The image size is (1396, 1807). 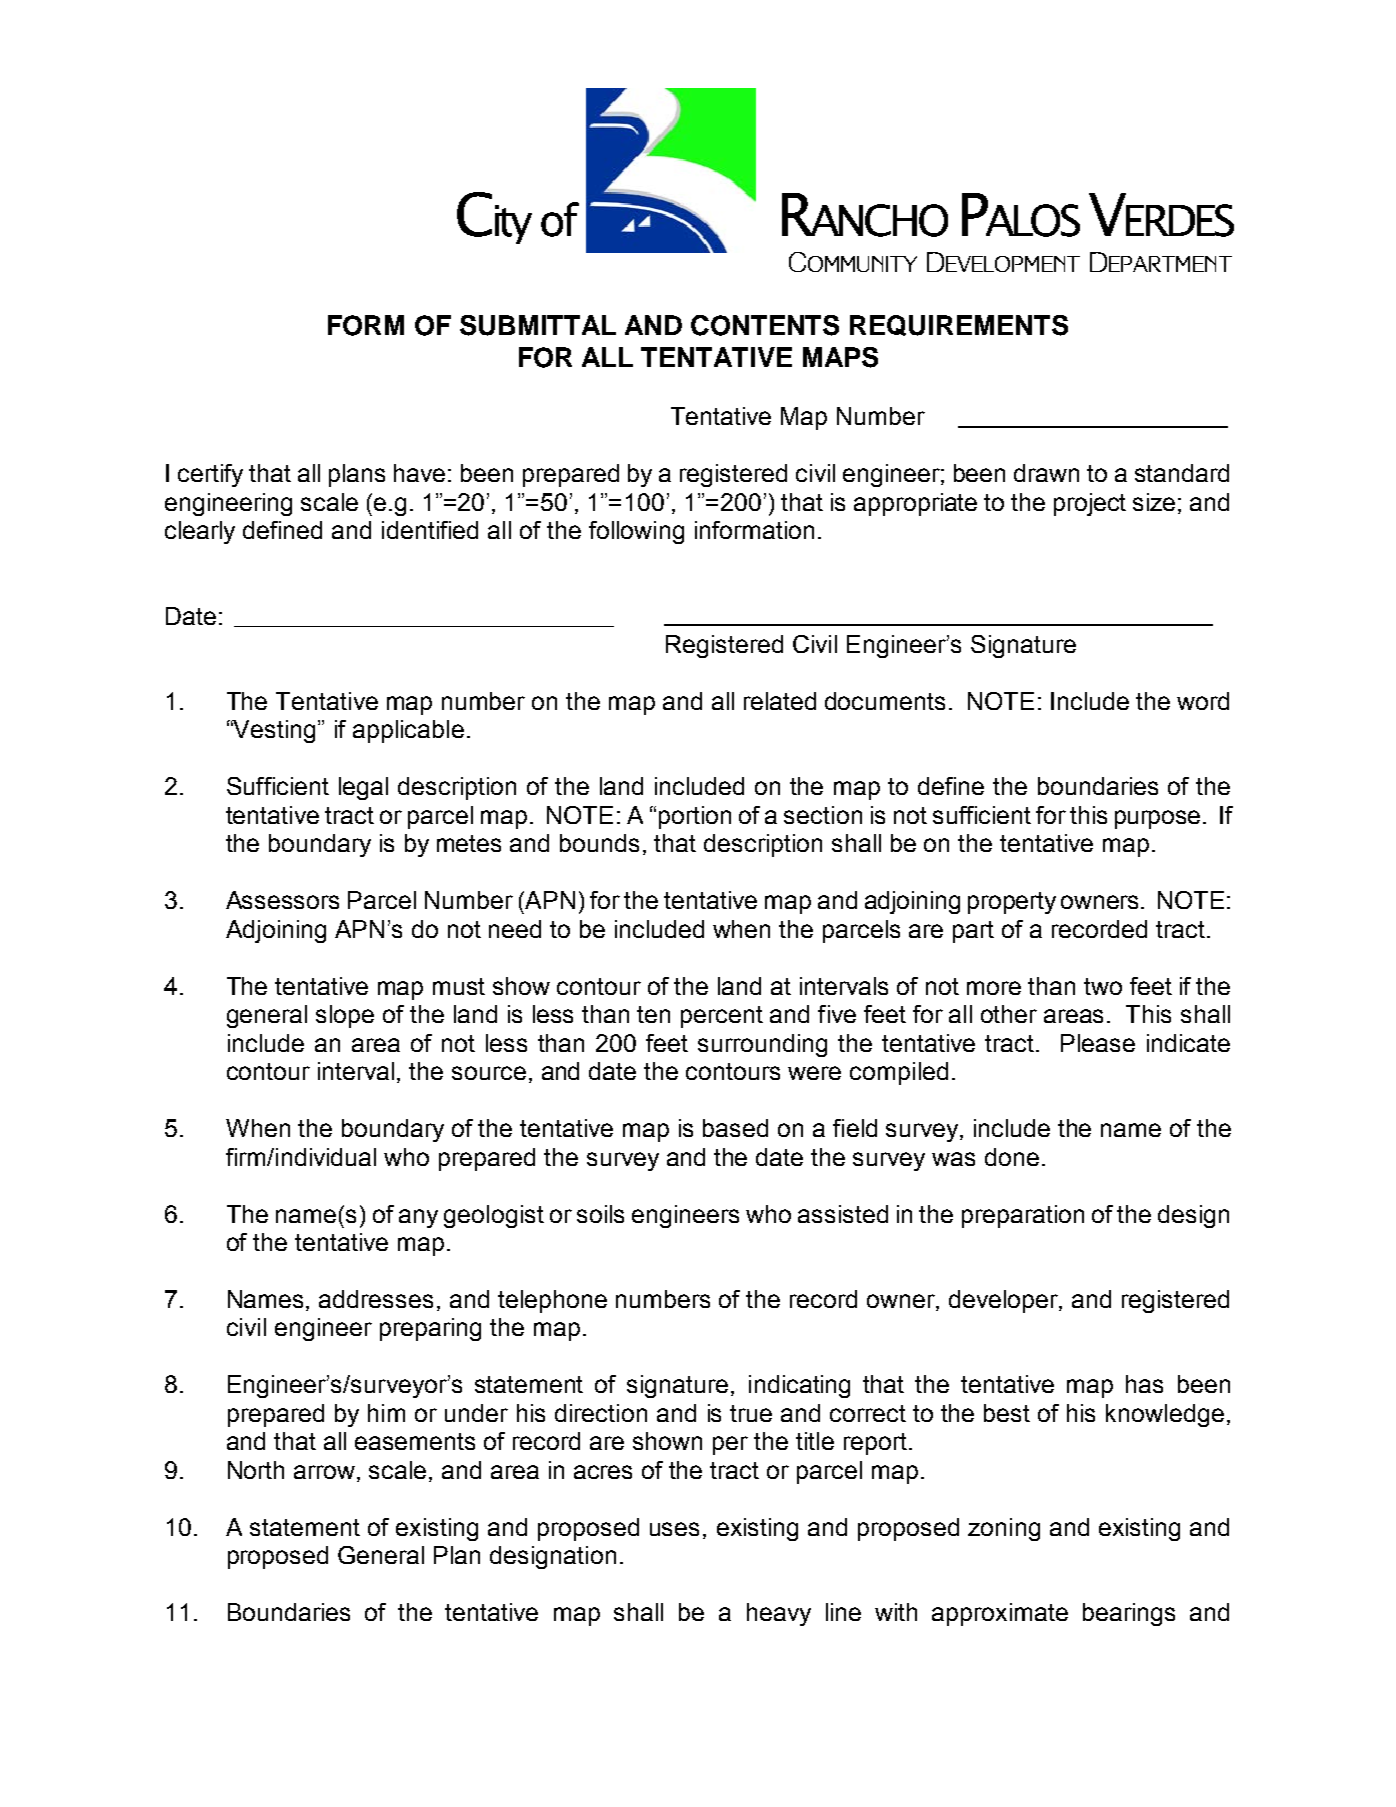 I want to click on Development, so click(x=1003, y=262).
